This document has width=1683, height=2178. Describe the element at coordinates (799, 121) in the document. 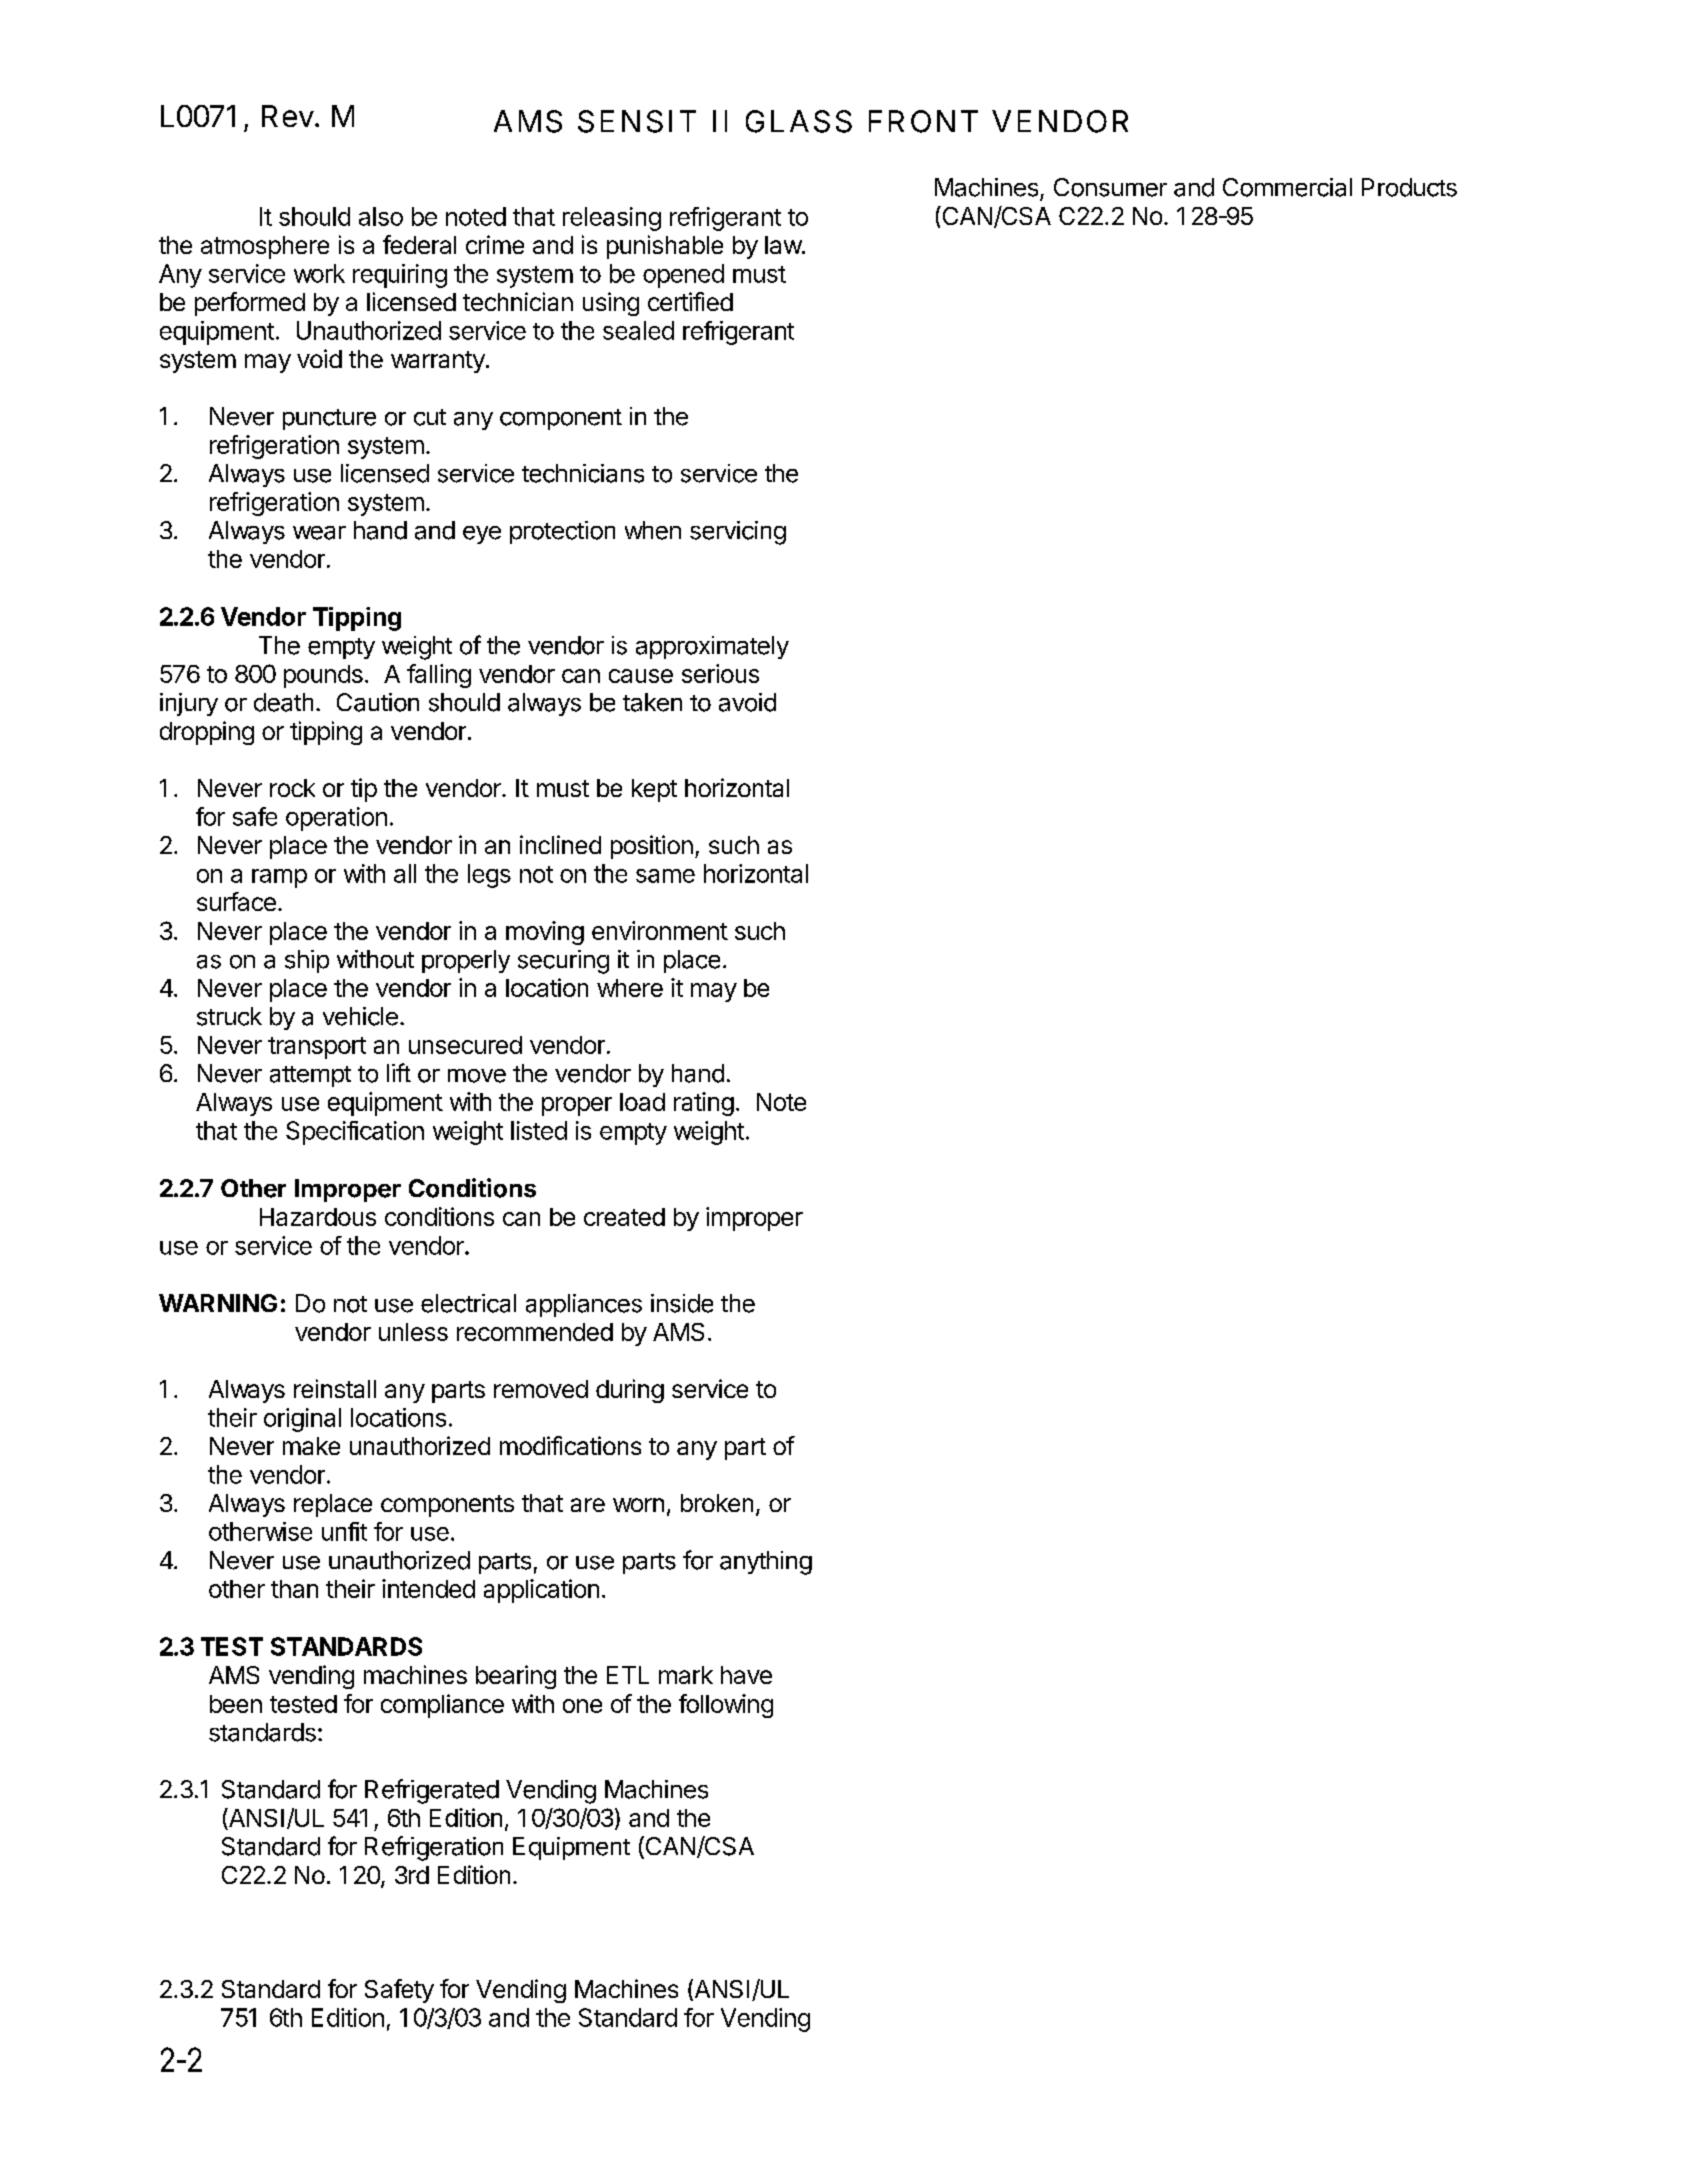

I see `GLASS` at that location.
